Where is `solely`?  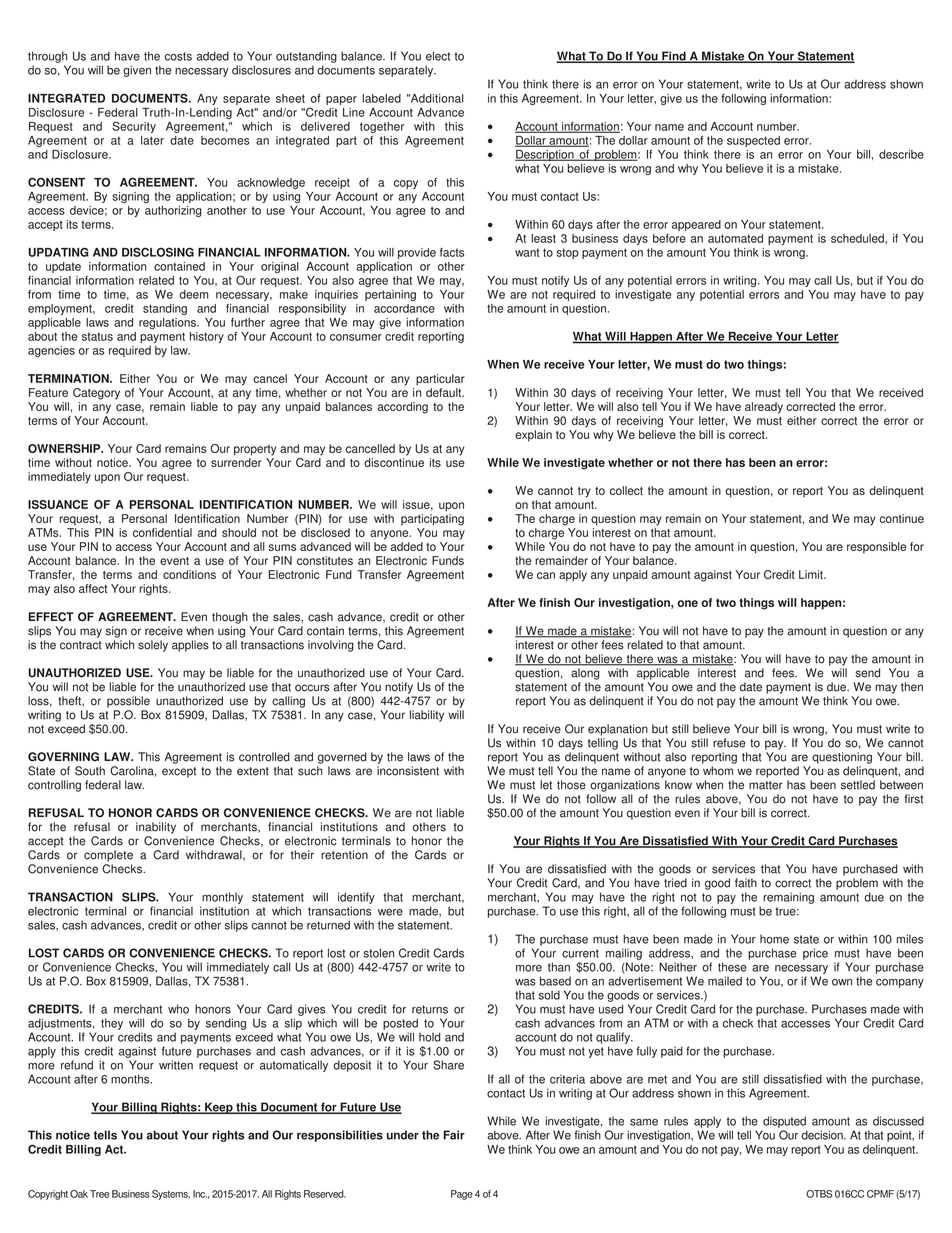 solely is located at coordinates (153, 646).
